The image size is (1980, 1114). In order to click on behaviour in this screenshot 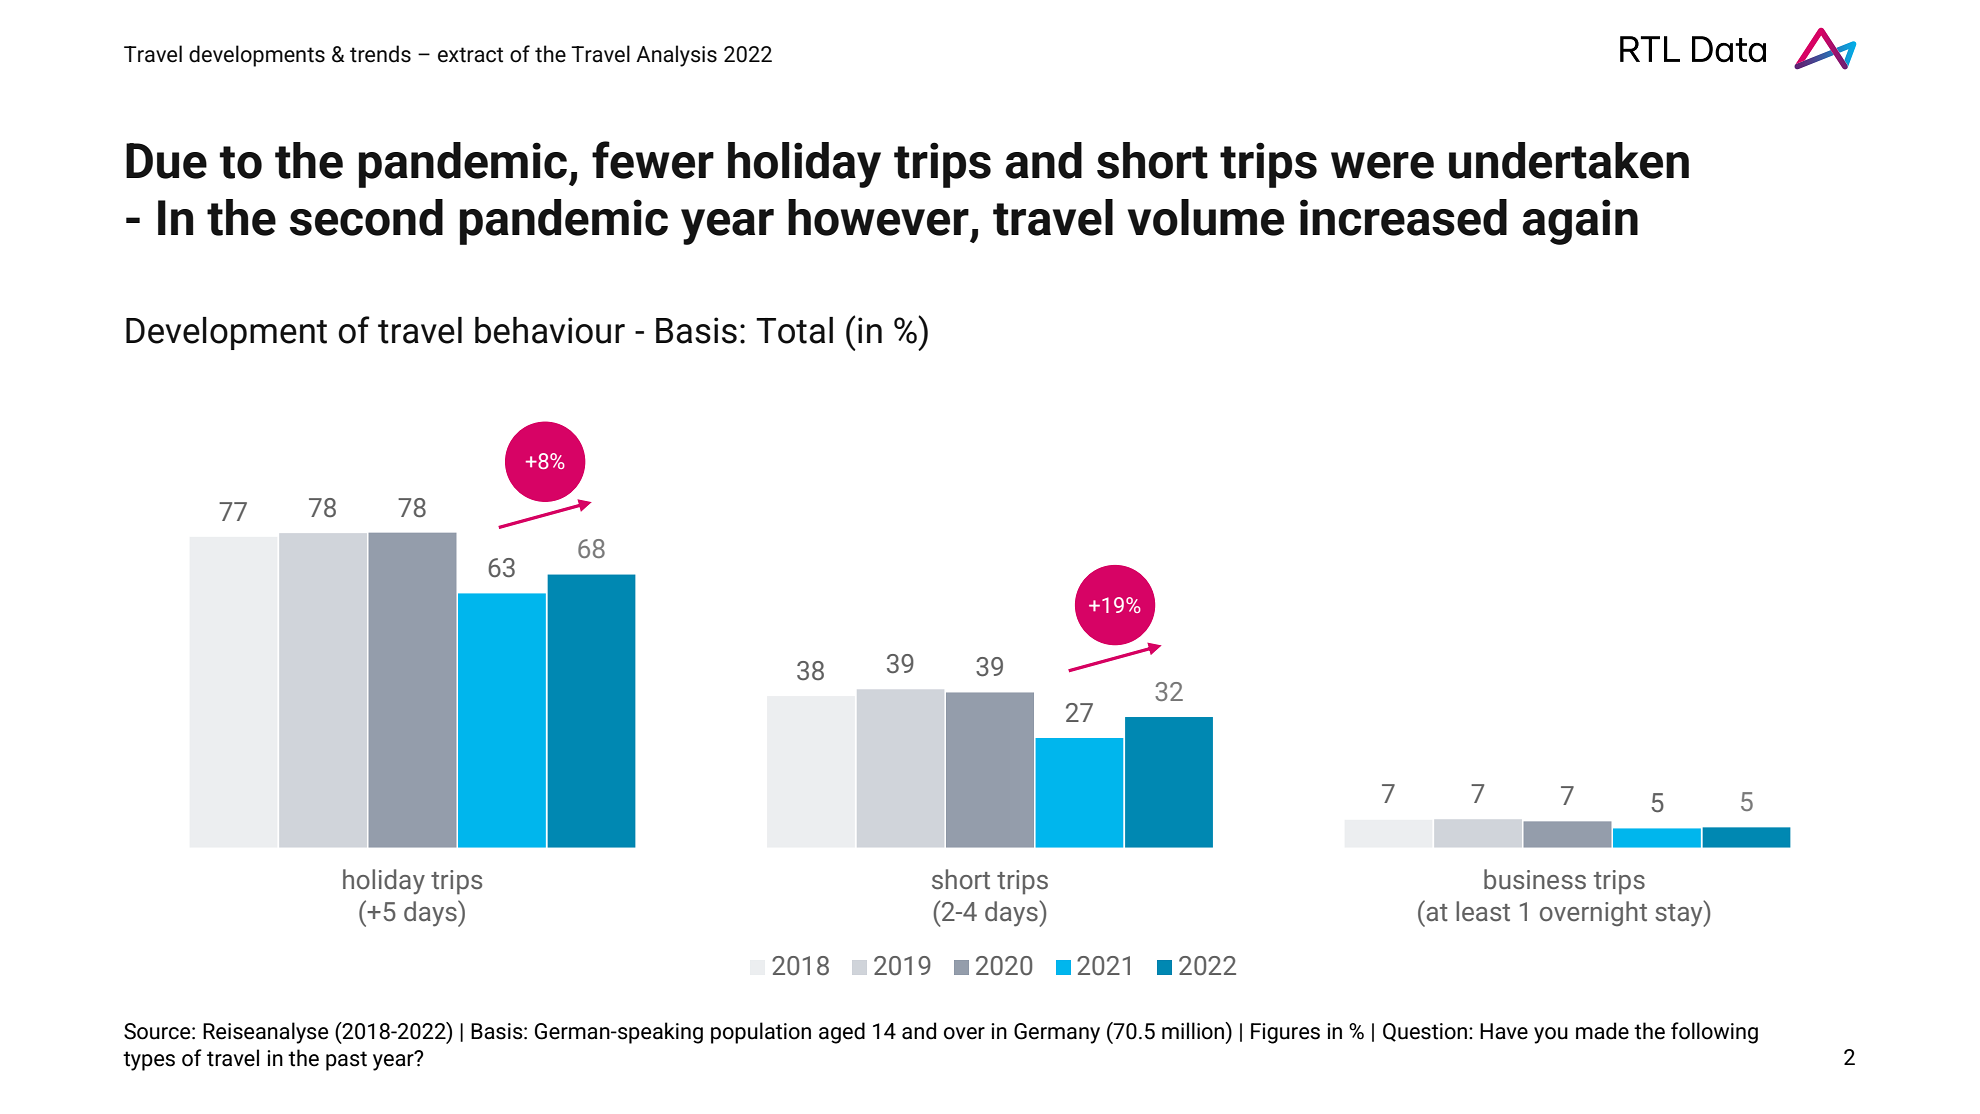, I will do `click(550, 330)`.
